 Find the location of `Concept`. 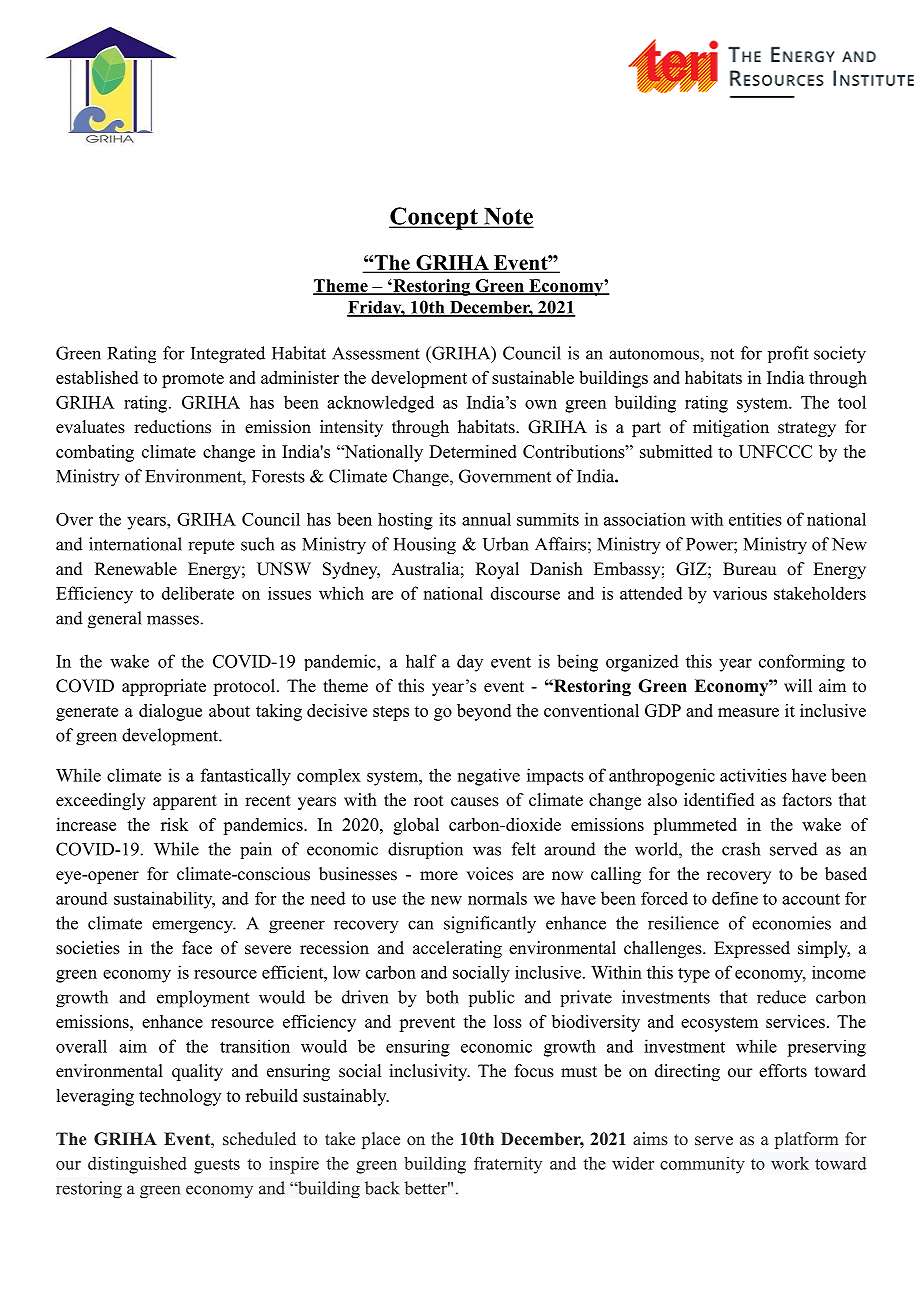

Concept is located at coordinates (434, 218).
